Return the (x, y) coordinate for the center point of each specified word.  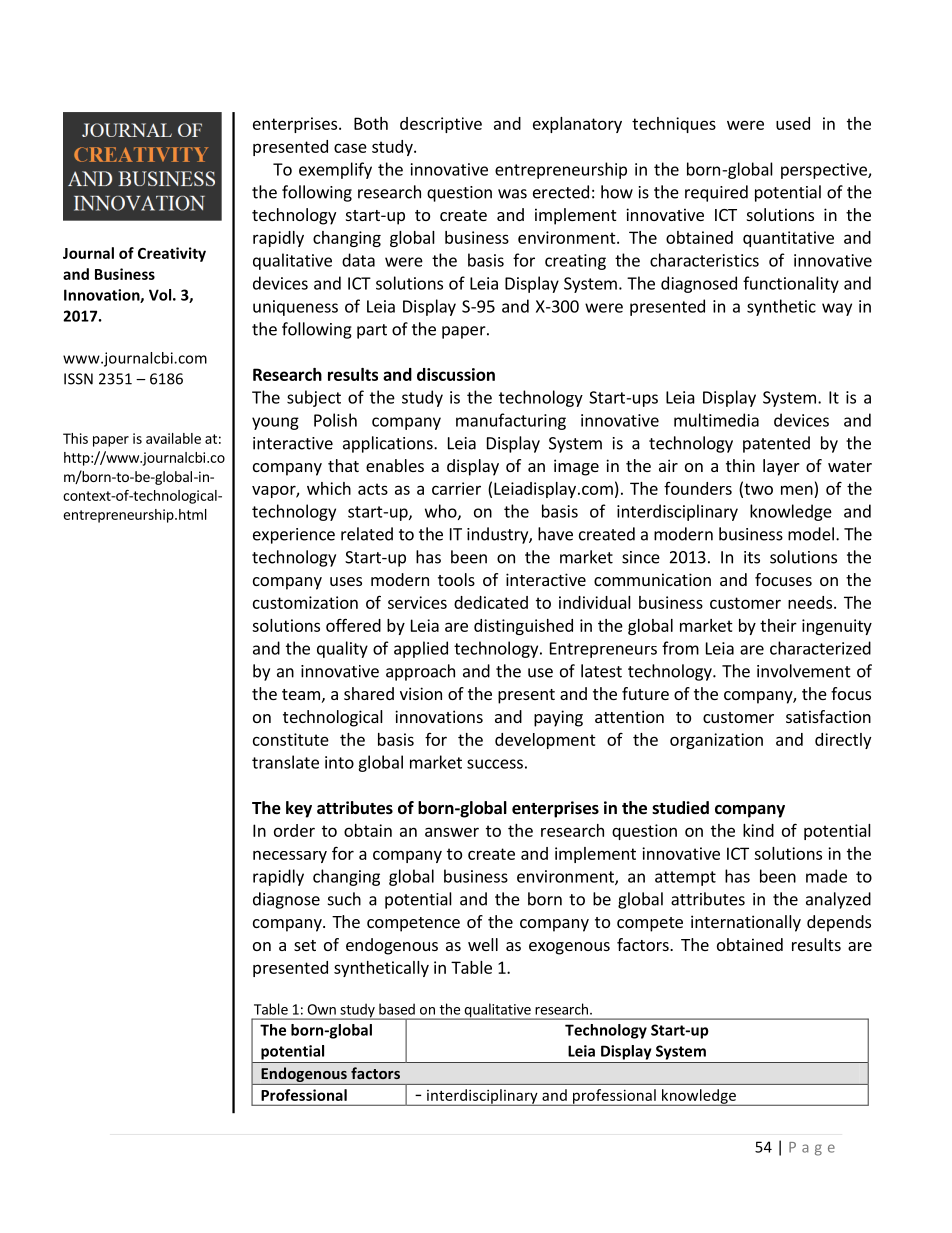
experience (294, 536)
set (305, 945)
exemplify (335, 170)
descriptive (441, 125)
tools (456, 579)
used (793, 123)
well (483, 944)
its (752, 557)
